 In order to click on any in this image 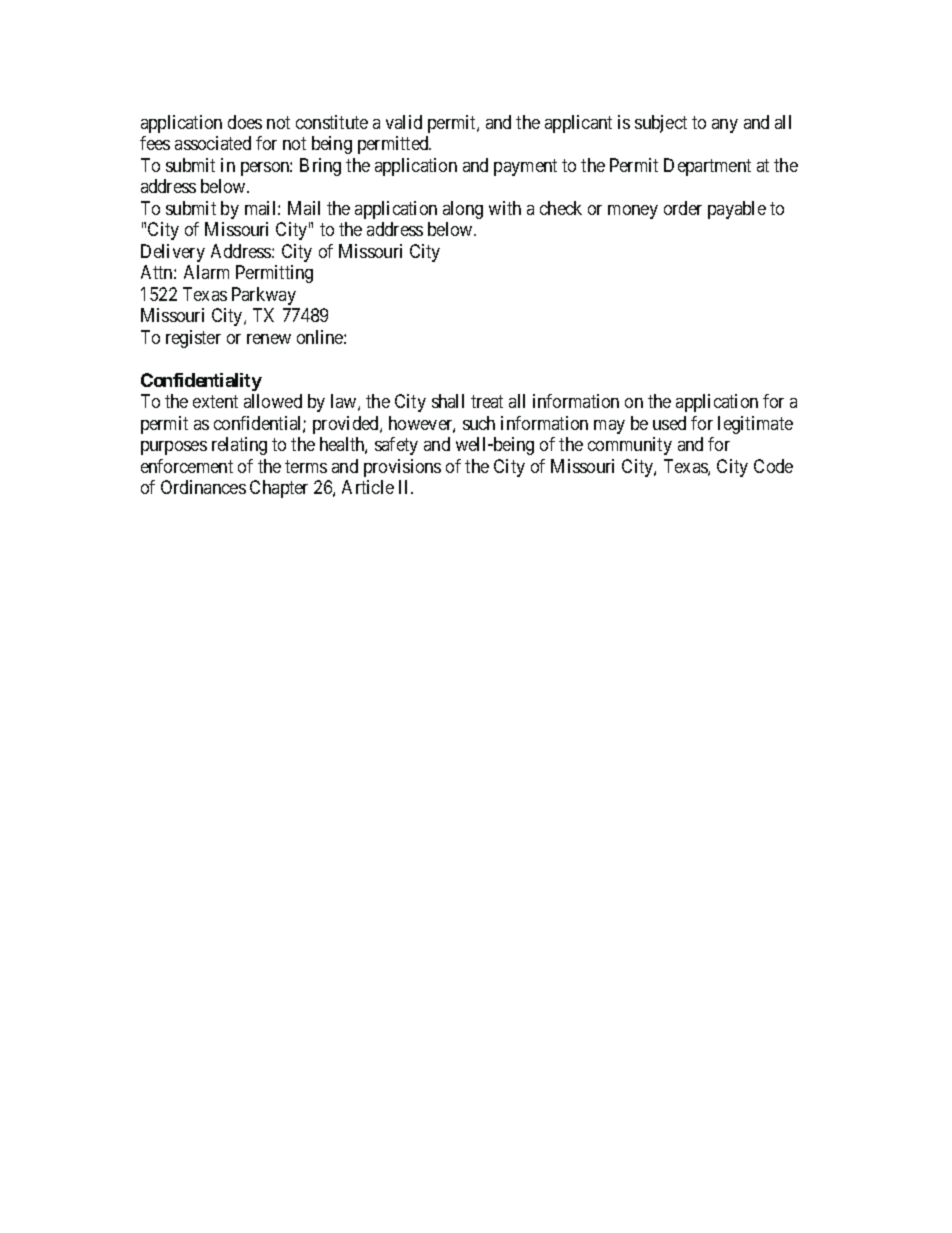, I will do `click(725, 126)`.
